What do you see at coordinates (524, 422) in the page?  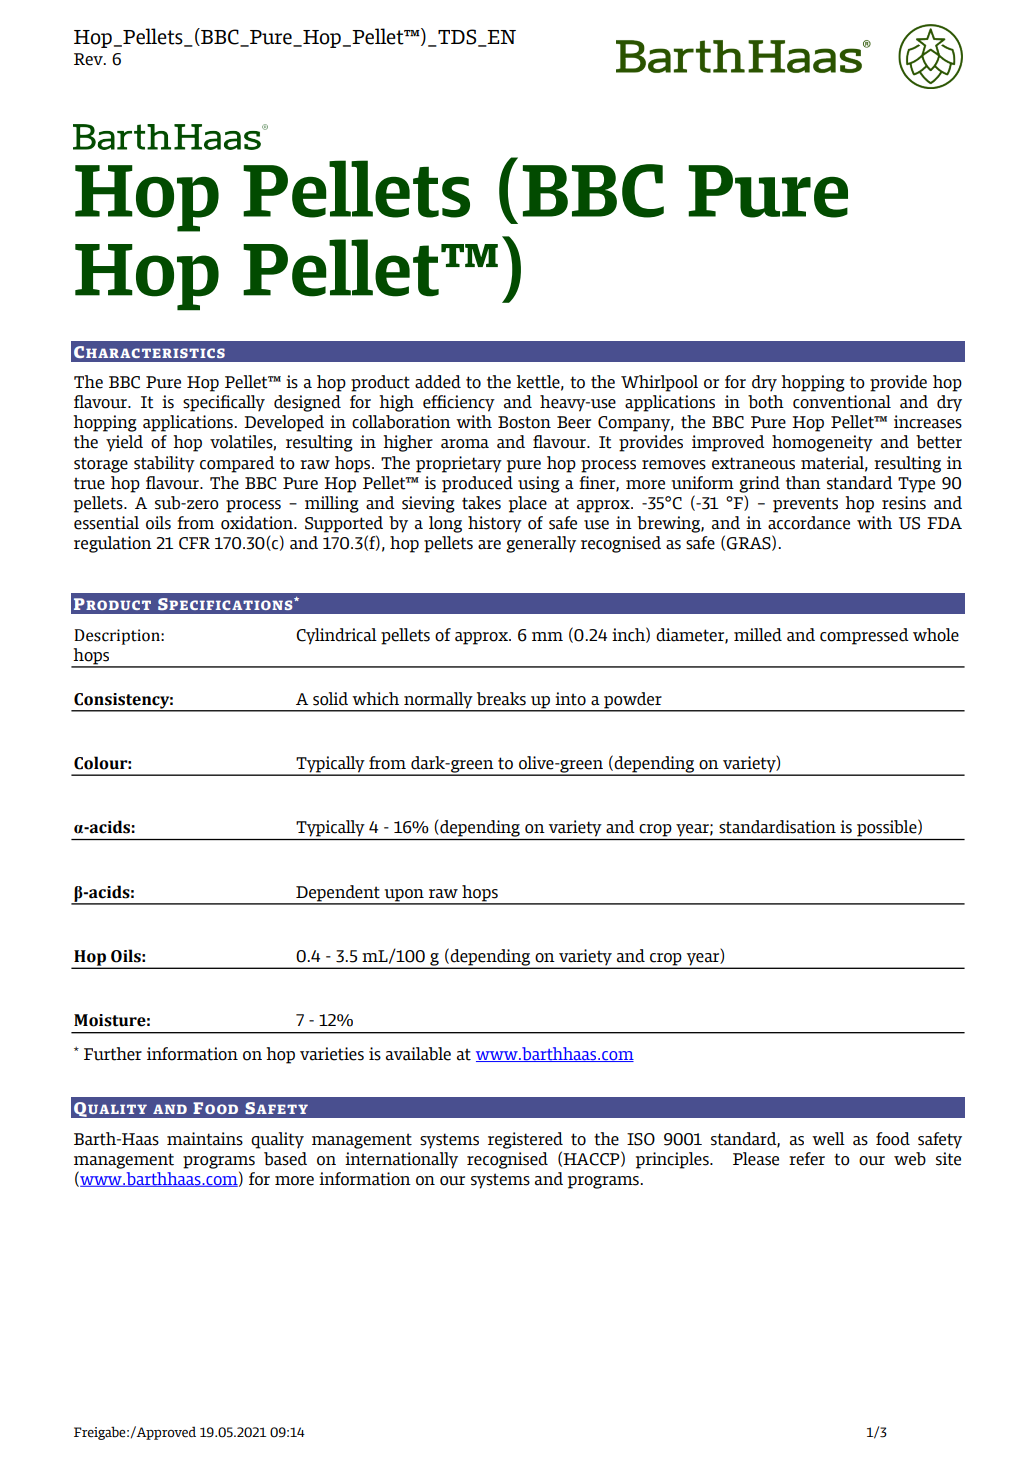 I see `Boston` at bounding box center [524, 422].
